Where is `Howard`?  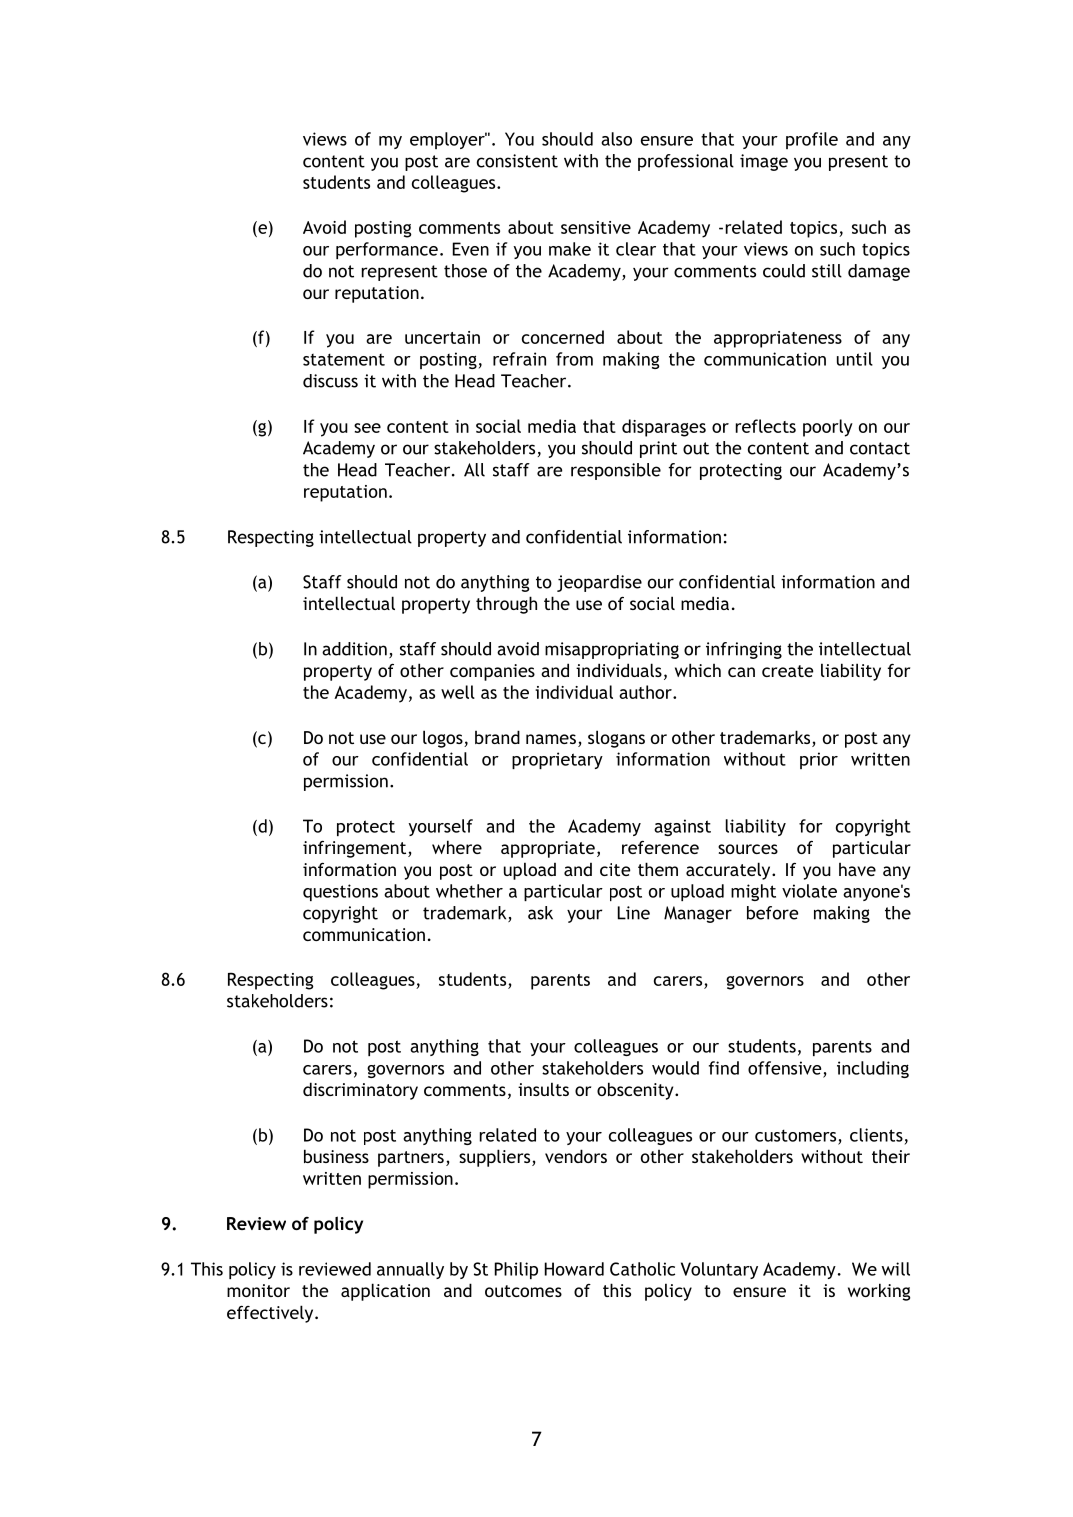 Howard is located at coordinates (574, 1269).
